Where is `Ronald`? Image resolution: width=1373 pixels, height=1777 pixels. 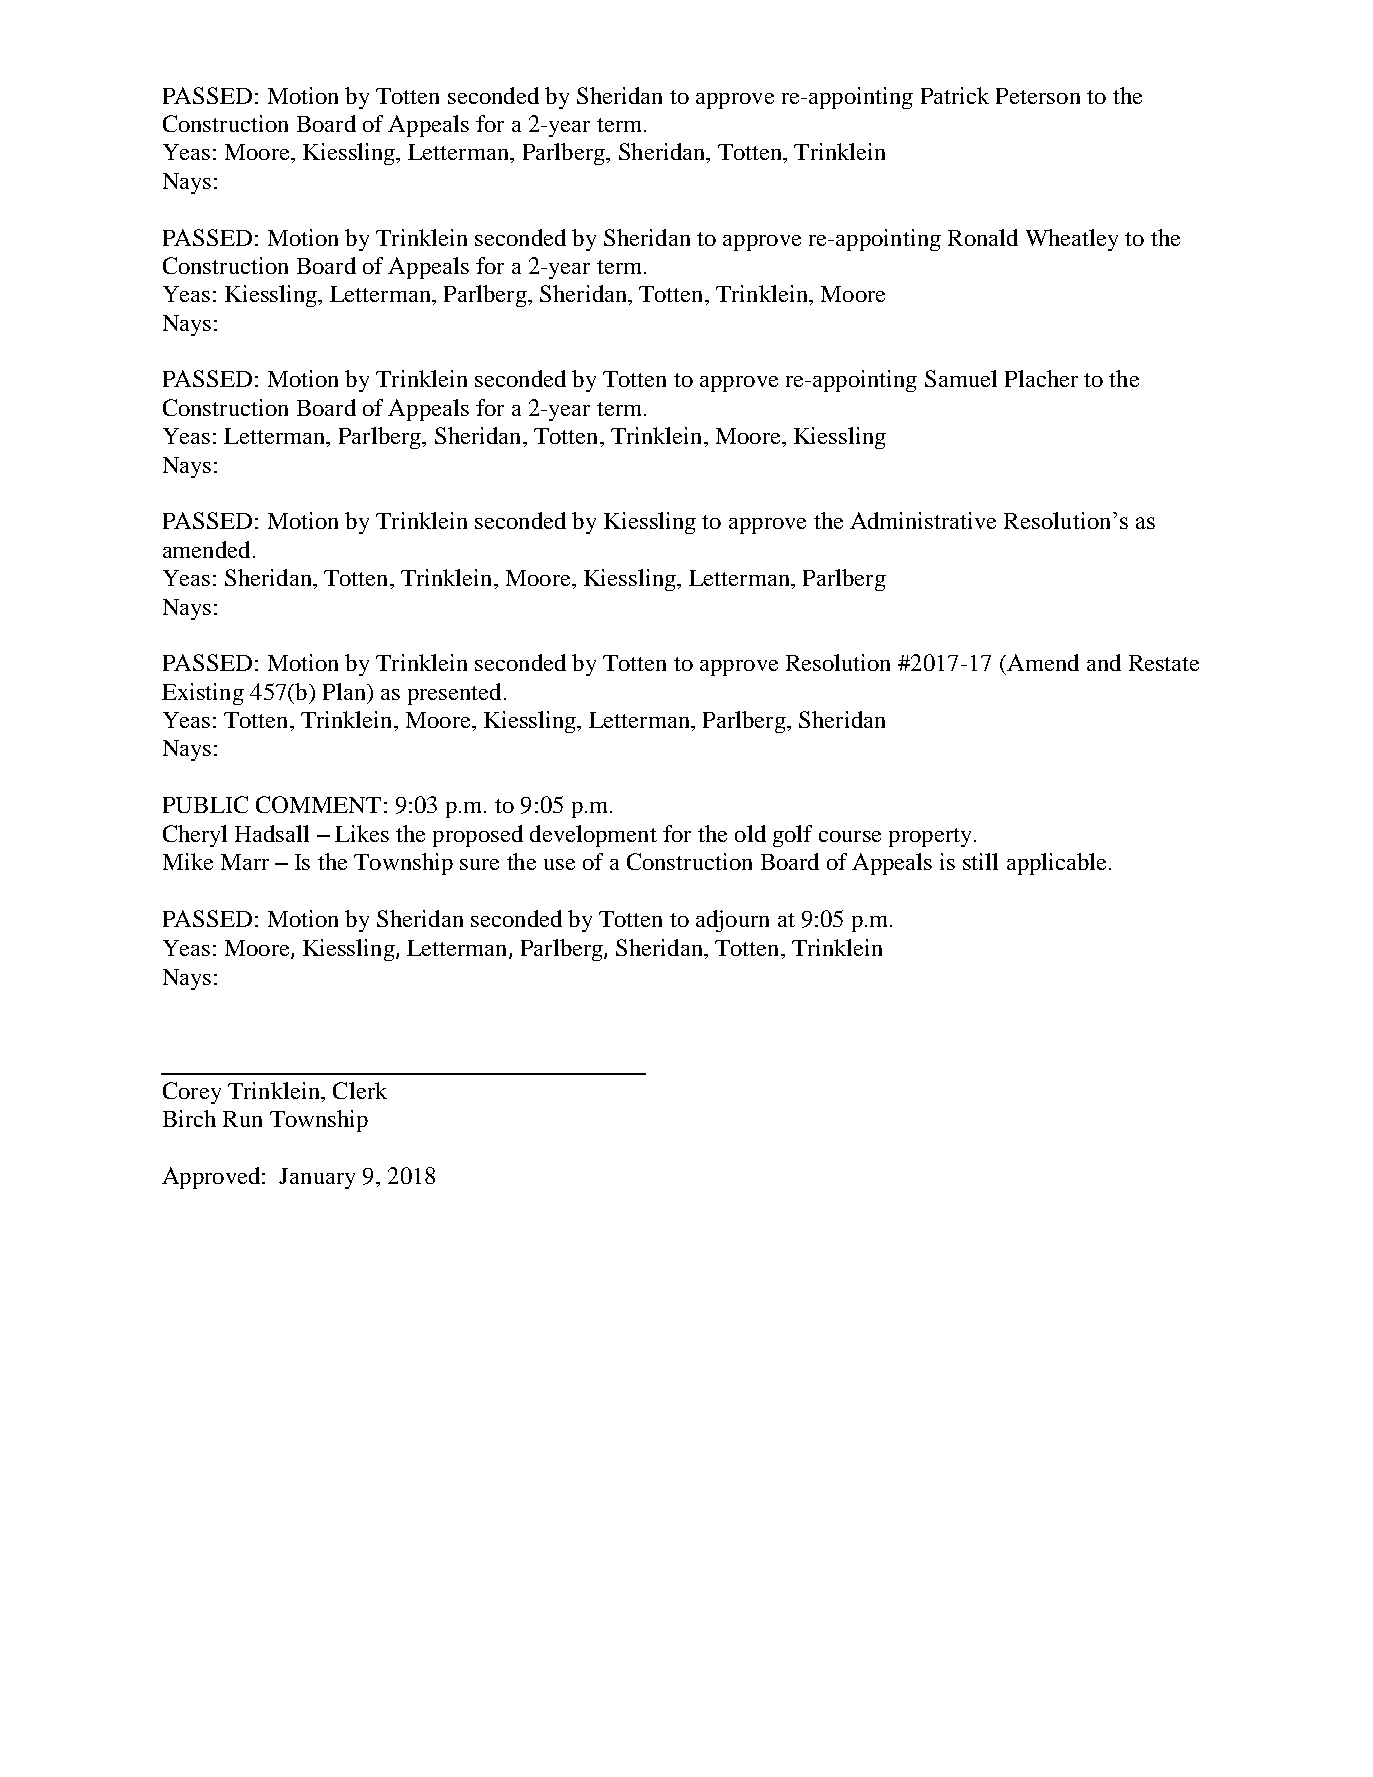
Ronald is located at coordinates (983, 237).
